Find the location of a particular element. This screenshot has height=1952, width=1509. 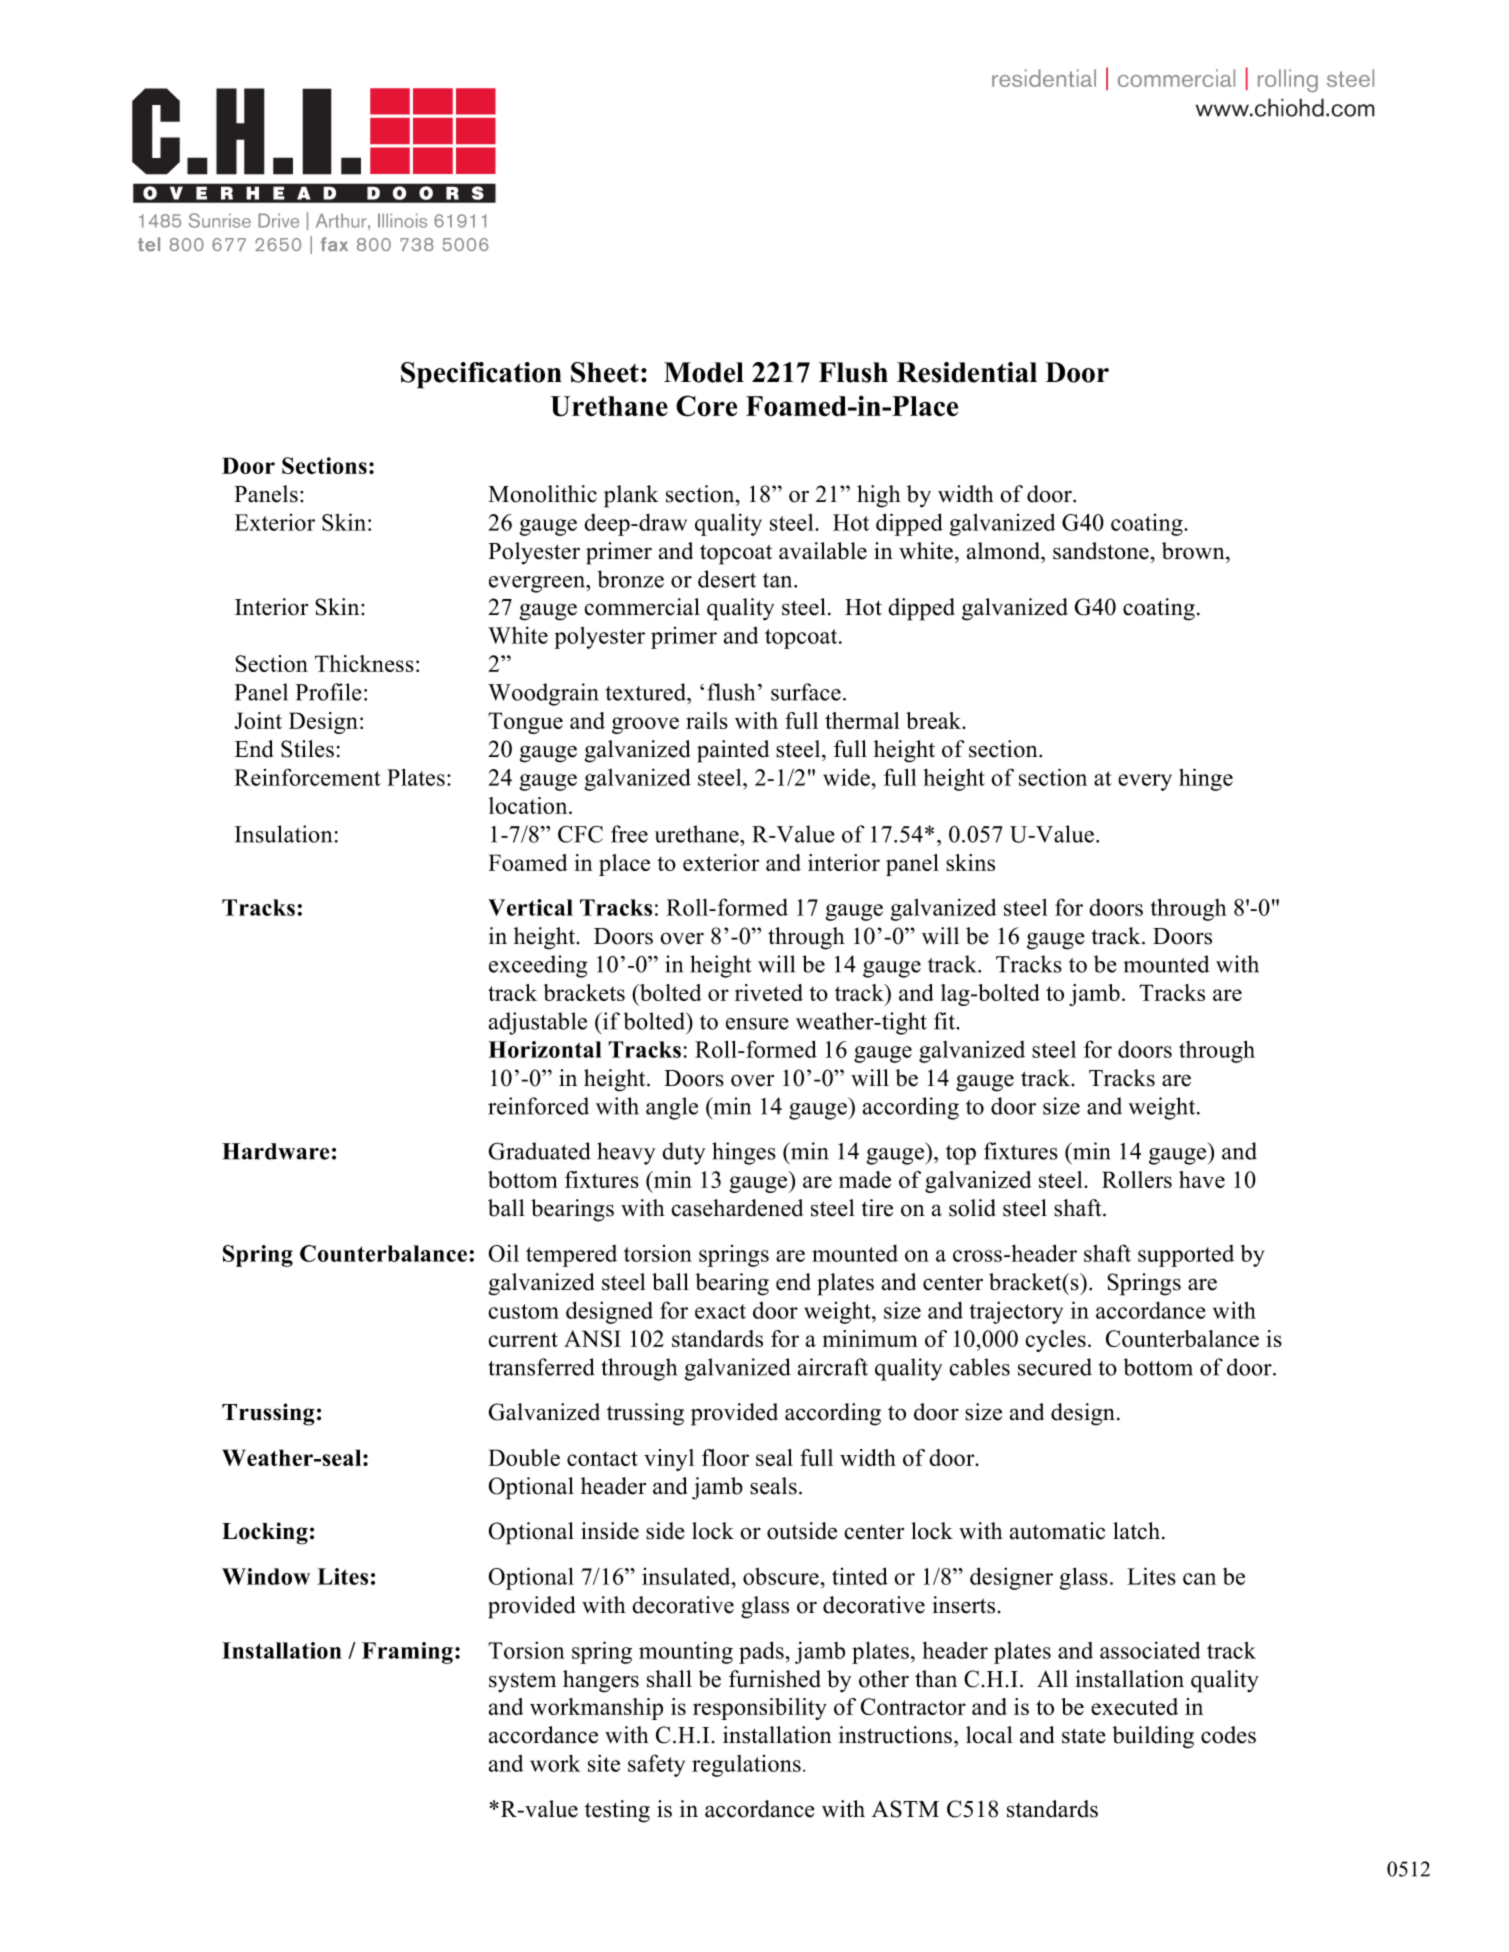

textured is located at coordinates (647, 692).
